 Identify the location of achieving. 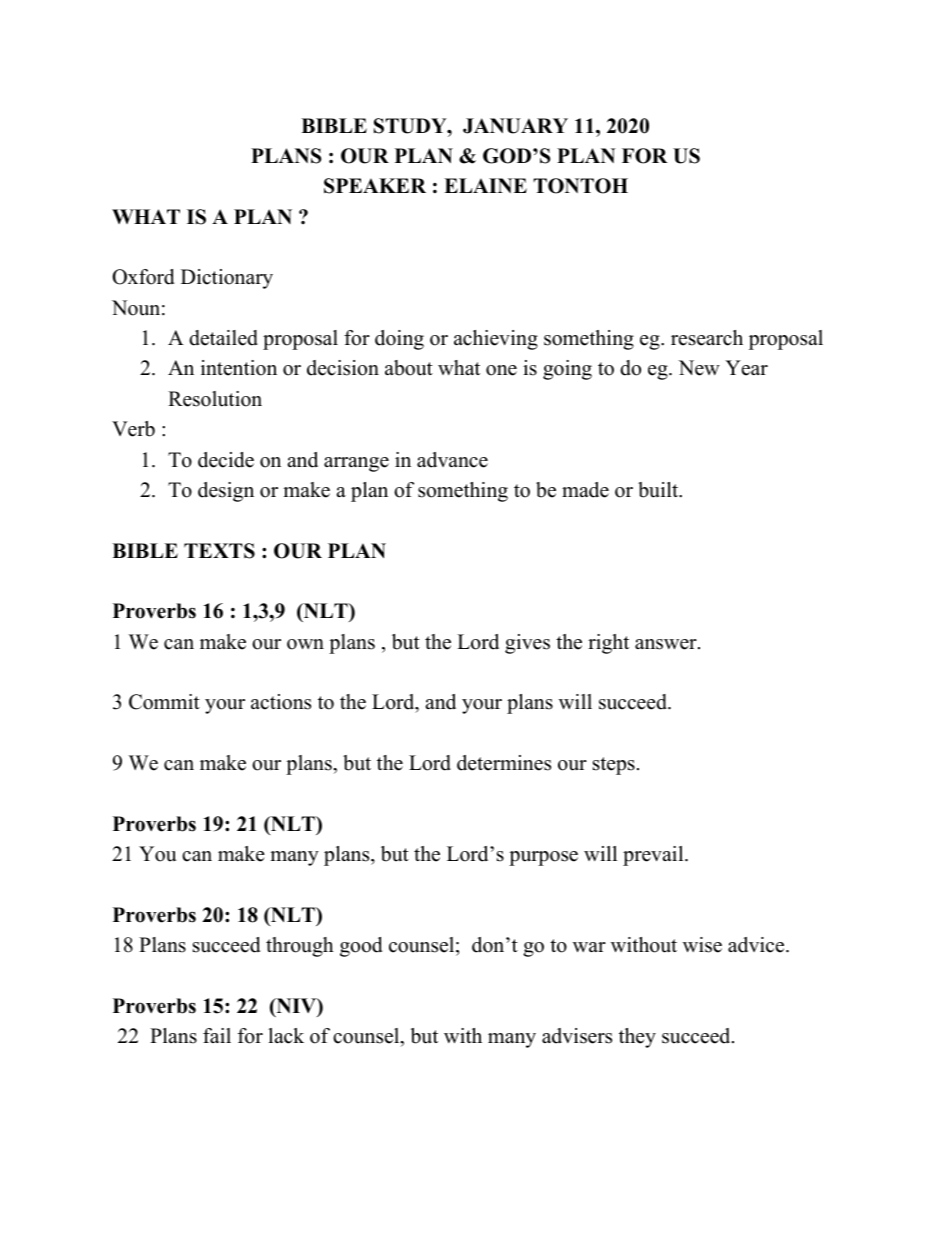
(496, 340).
